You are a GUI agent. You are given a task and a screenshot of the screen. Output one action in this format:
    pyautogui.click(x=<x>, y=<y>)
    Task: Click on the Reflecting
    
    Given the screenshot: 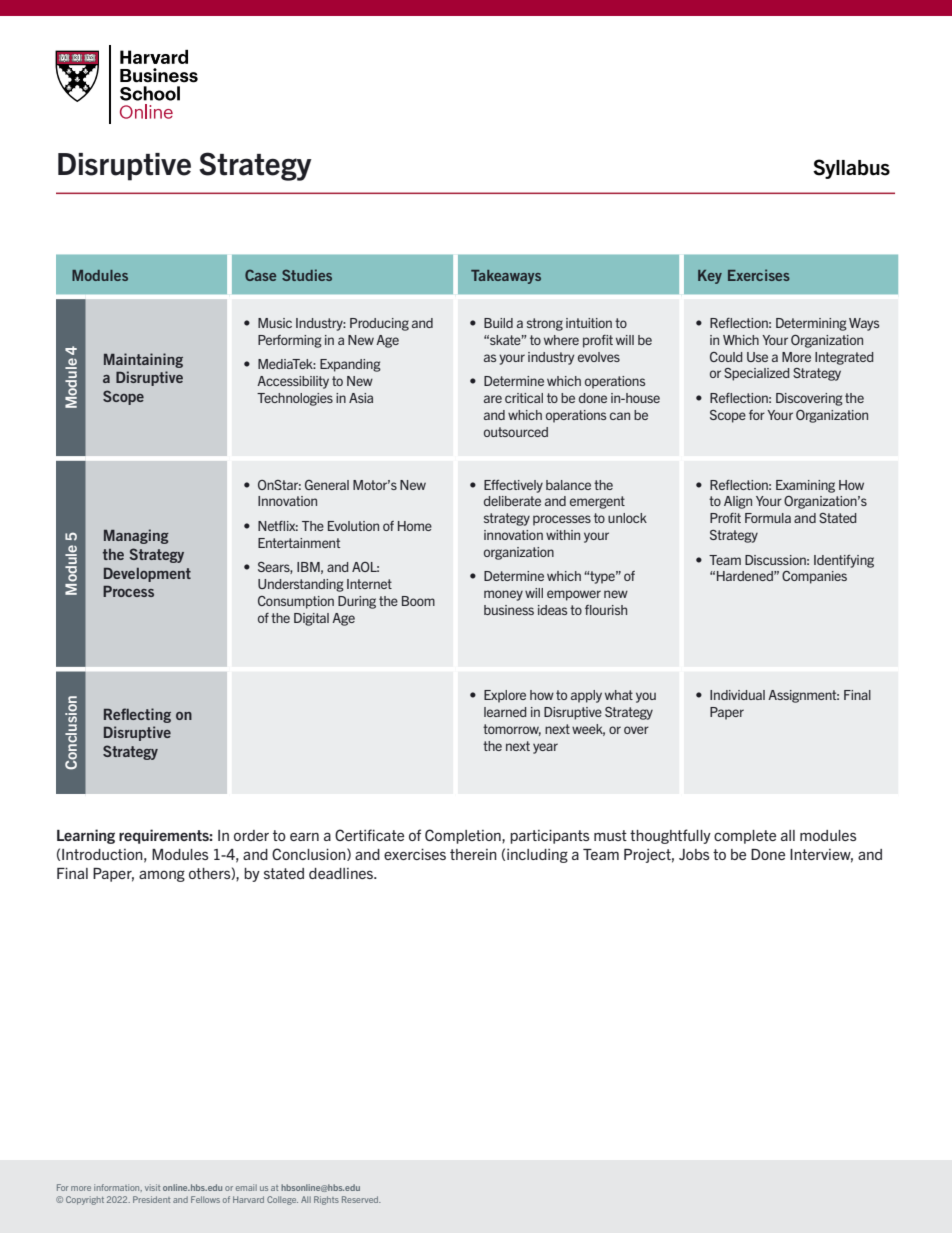 What is the action you would take?
    pyautogui.click(x=137, y=715)
